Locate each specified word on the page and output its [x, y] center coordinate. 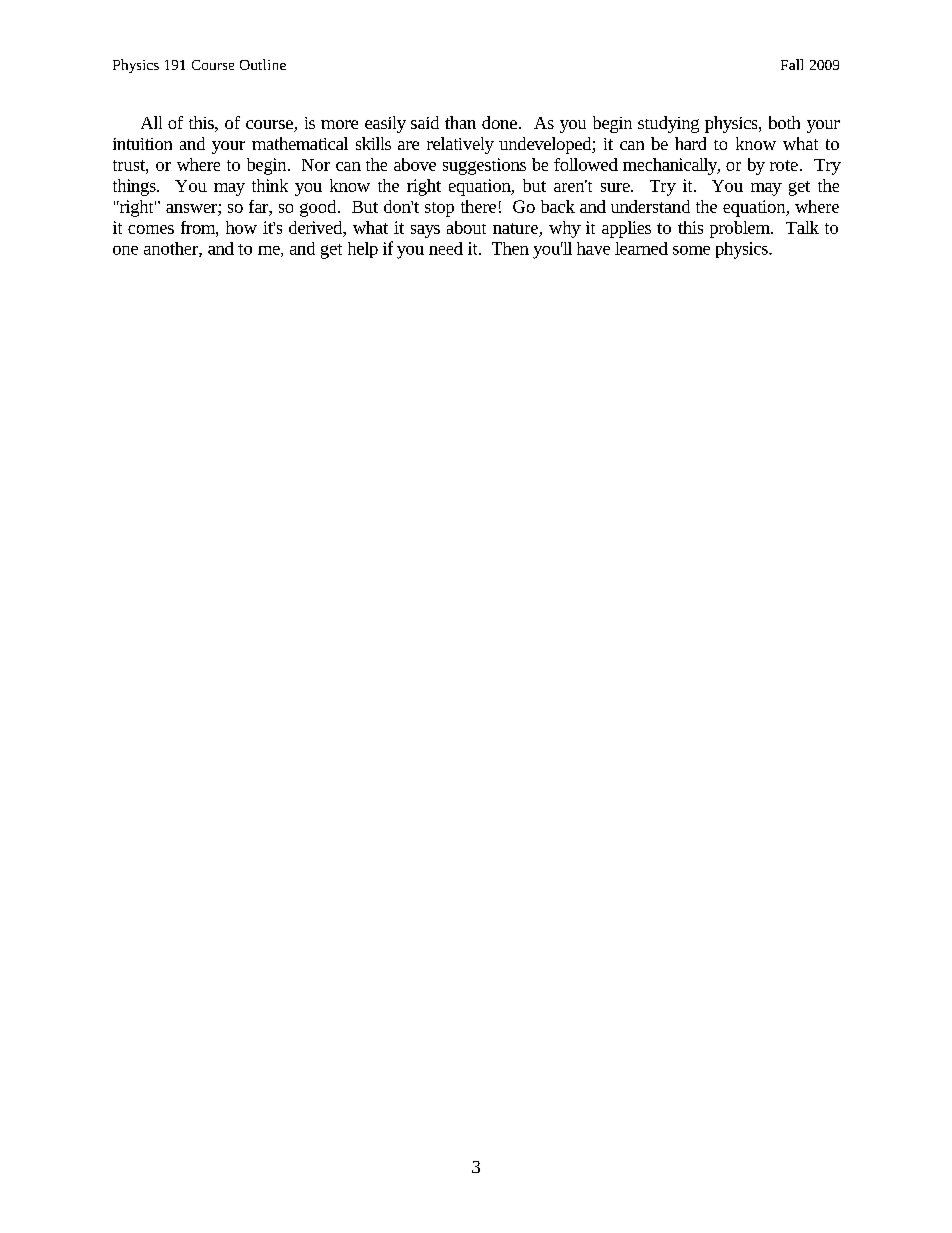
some [691, 250]
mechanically [671, 166]
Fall [792, 64]
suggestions [484, 166]
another [172, 249]
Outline [263, 64]
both [784, 122]
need [446, 248]
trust [130, 165]
